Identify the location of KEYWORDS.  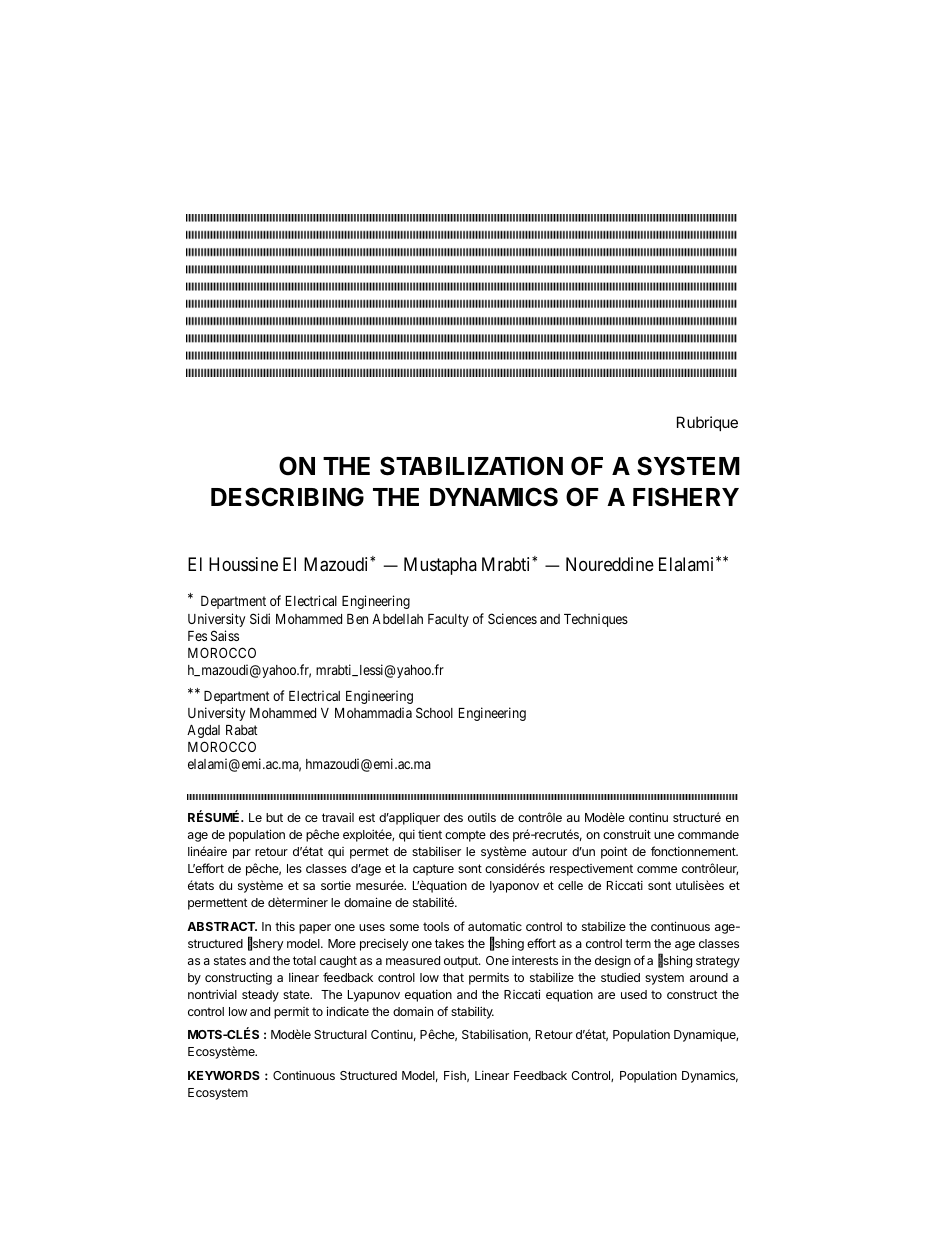
(224, 1075).
